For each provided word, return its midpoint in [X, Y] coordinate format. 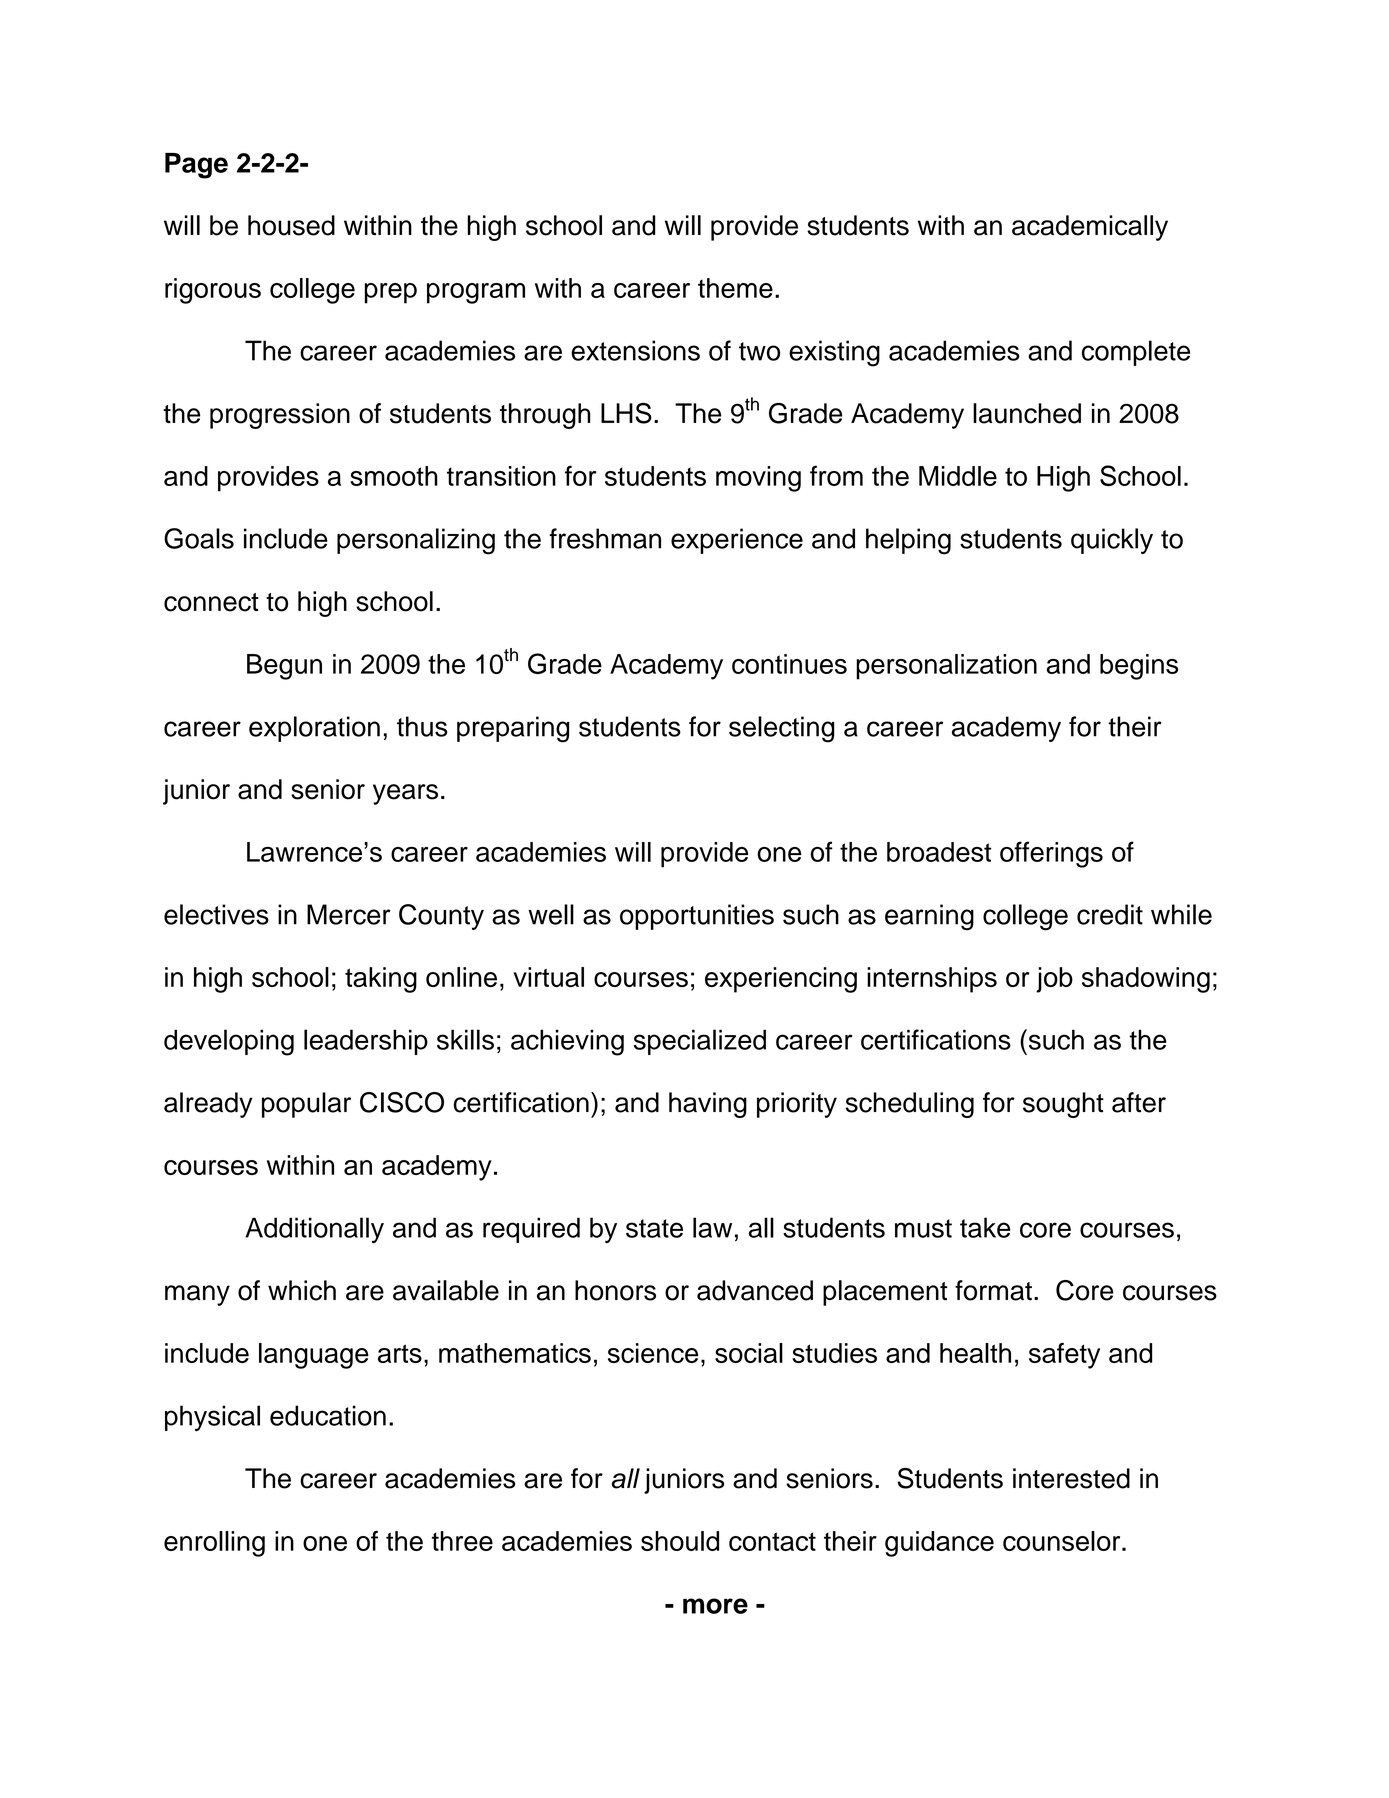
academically [1090, 228]
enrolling [214, 1544]
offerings [1051, 854]
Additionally [314, 1230]
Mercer [349, 914]
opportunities [697, 917]
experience [737, 541]
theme [735, 288]
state [654, 1228]
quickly [1112, 541]
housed [291, 225]
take [985, 1227]
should [680, 1541]
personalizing [416, 541]
